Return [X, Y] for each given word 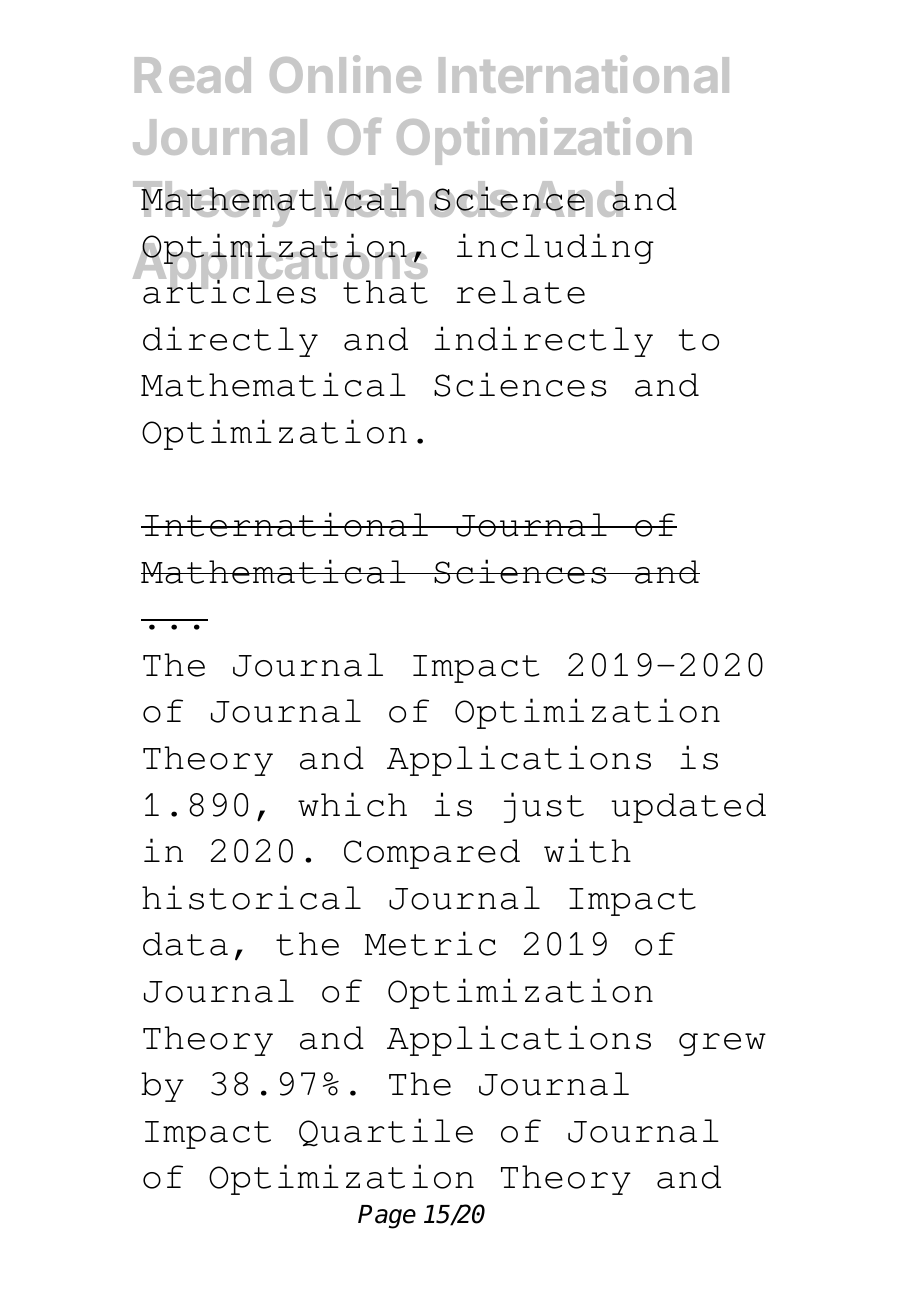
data [185, 944]
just [544, 807]
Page [387, 1217]
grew [722, 1044]
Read [193, 75]
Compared [432, 854]
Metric [430, 943]
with [587, 850]
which [352, 804]
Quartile [386, 1132]
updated [688, 808]
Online [345, 74]
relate [520, 292]
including [555, 248]
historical [251, 897]
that [385, 292]
